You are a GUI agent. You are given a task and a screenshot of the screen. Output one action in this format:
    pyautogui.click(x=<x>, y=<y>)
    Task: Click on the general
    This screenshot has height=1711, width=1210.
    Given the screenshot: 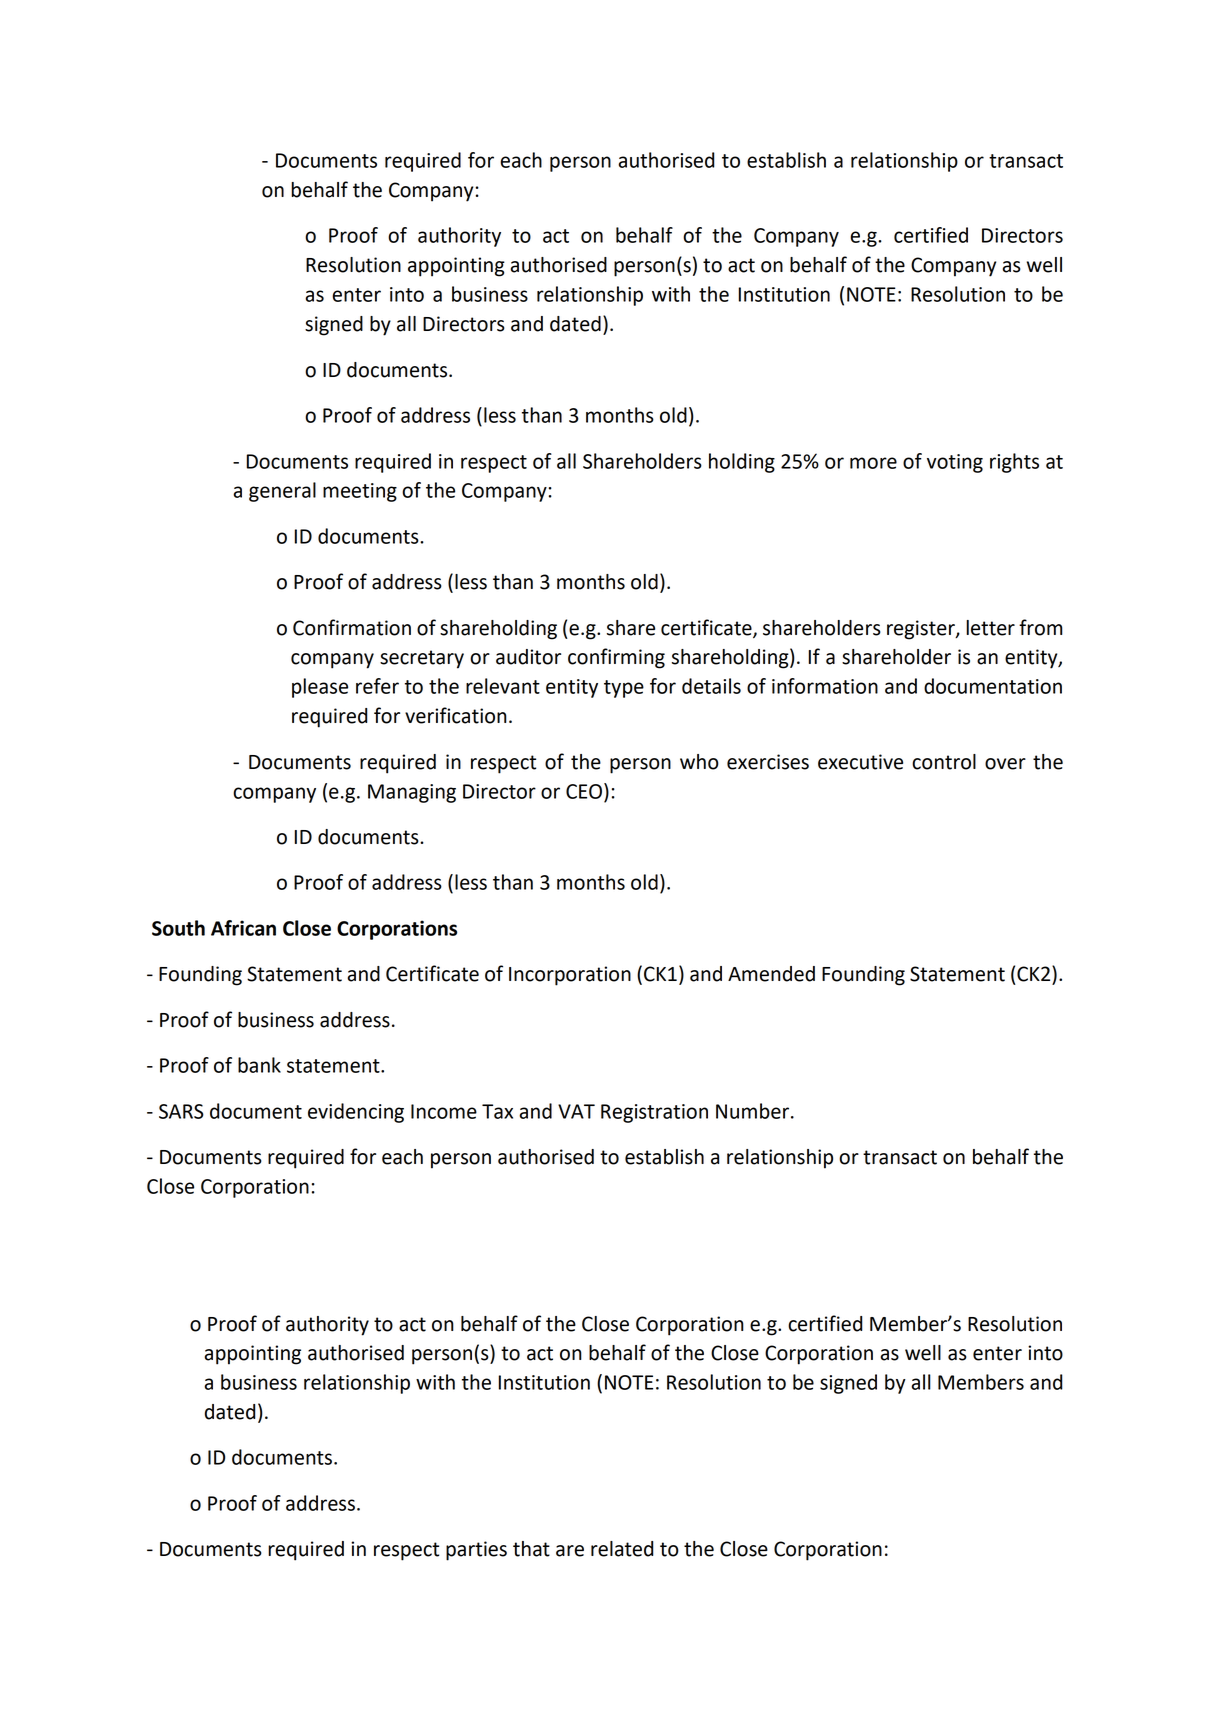 What is the action you would take?
    pyautogui.click(x=282, y=492)
